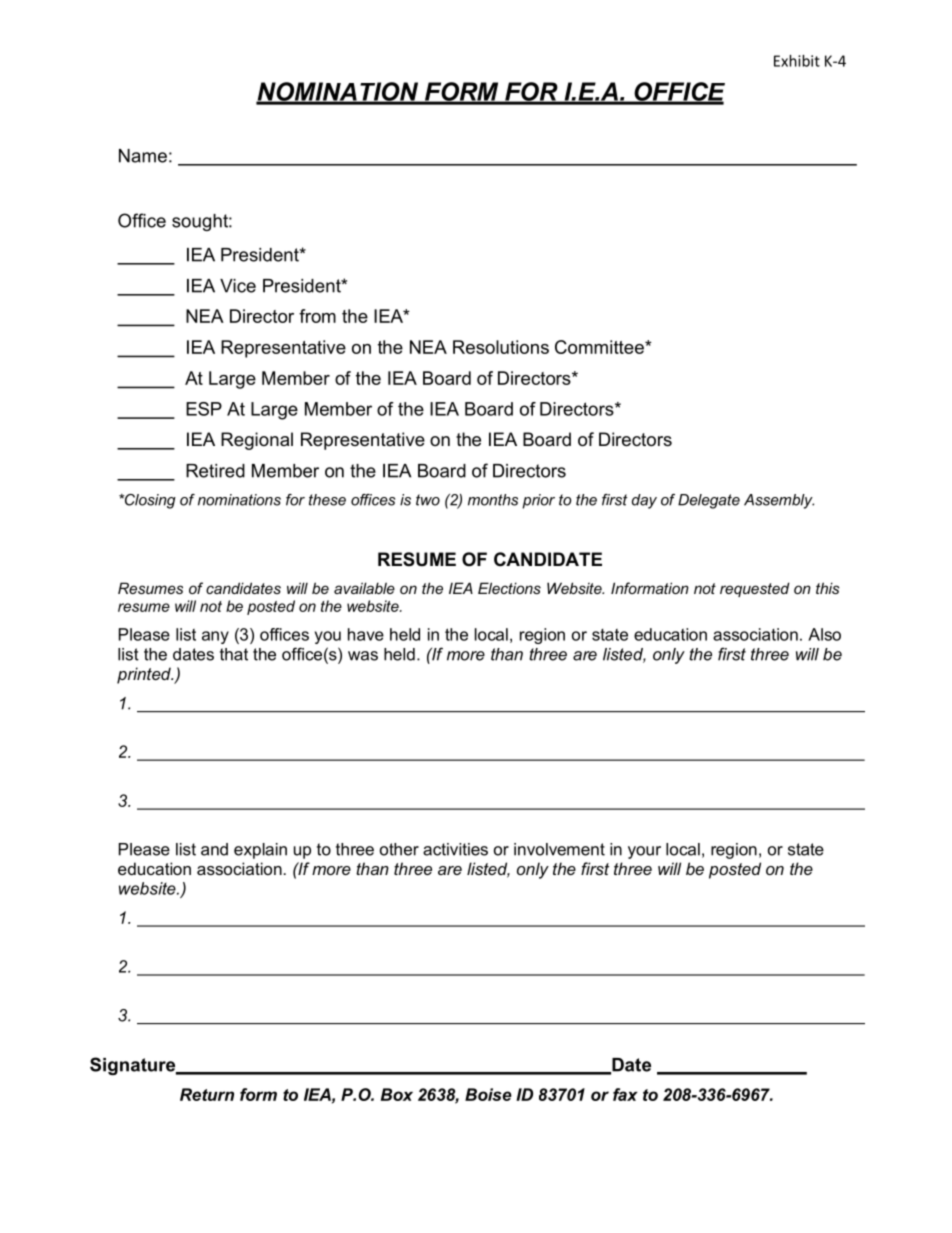 The height and width of the screenshot is (1233, 952). Describe the element at coordinates (625, 1094) in the screenshot. I see `fax` at that location.
